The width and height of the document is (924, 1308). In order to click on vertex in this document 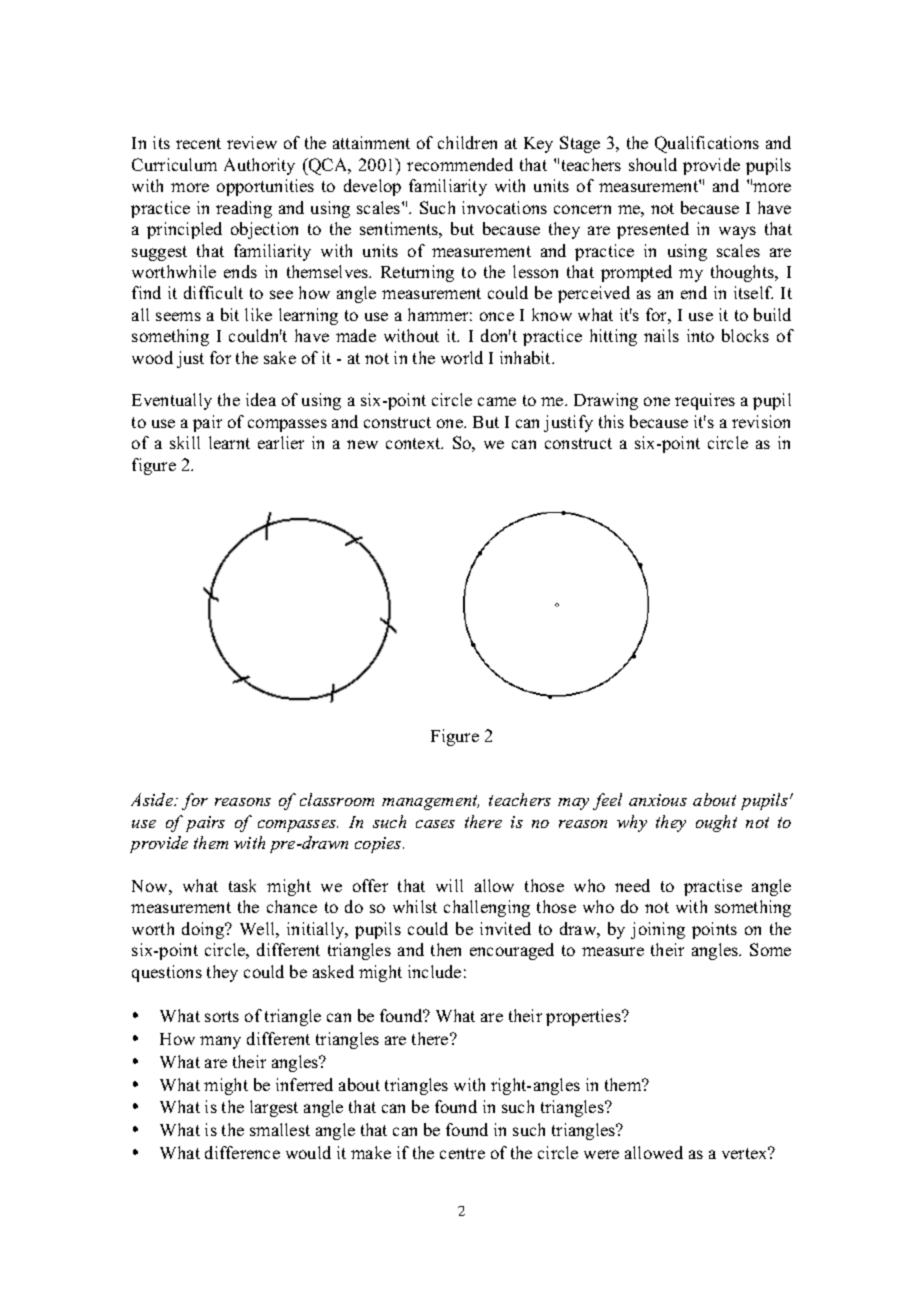, I will do `click(746, 1153)`.
